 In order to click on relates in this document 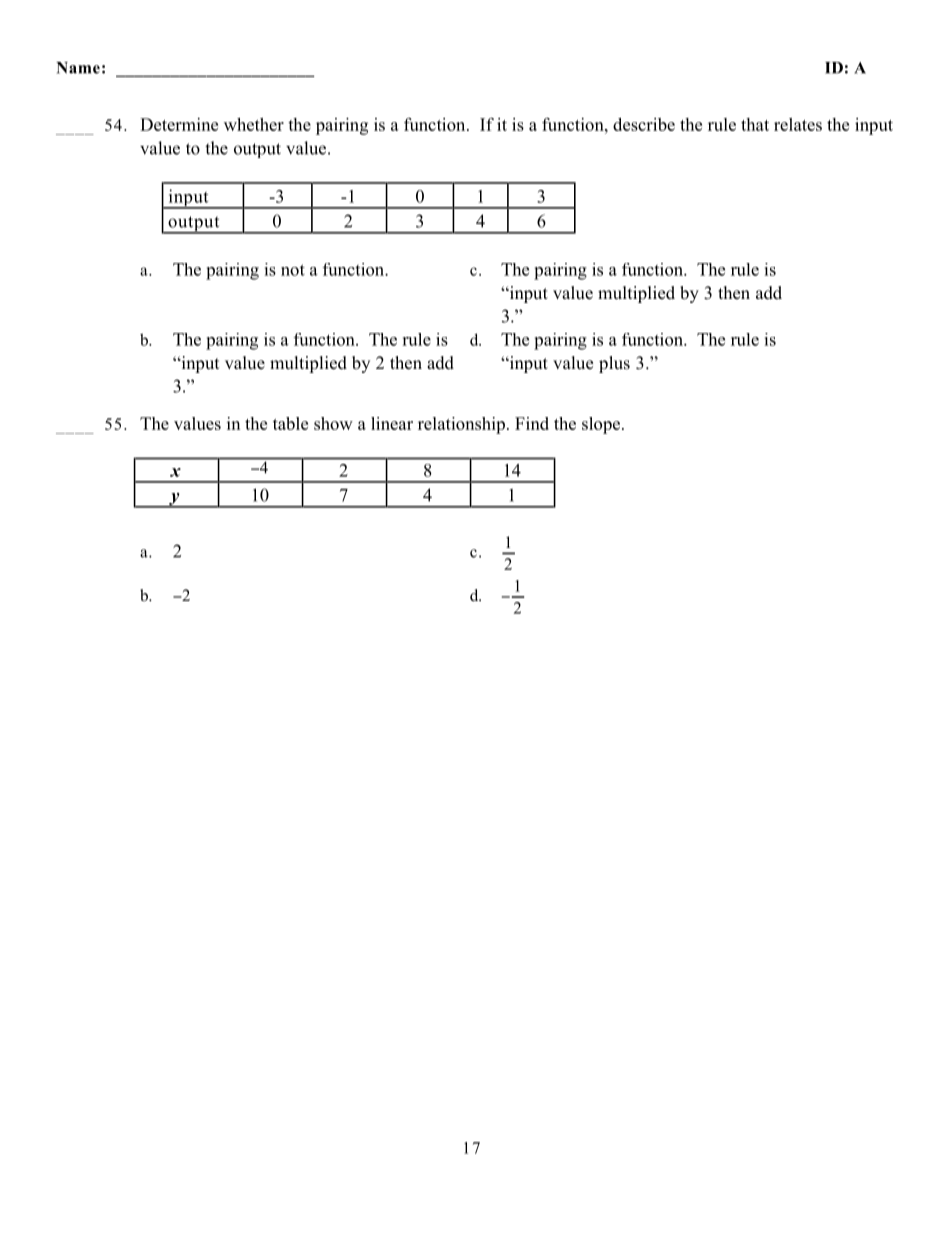, I will do `click(798, 124)`.
